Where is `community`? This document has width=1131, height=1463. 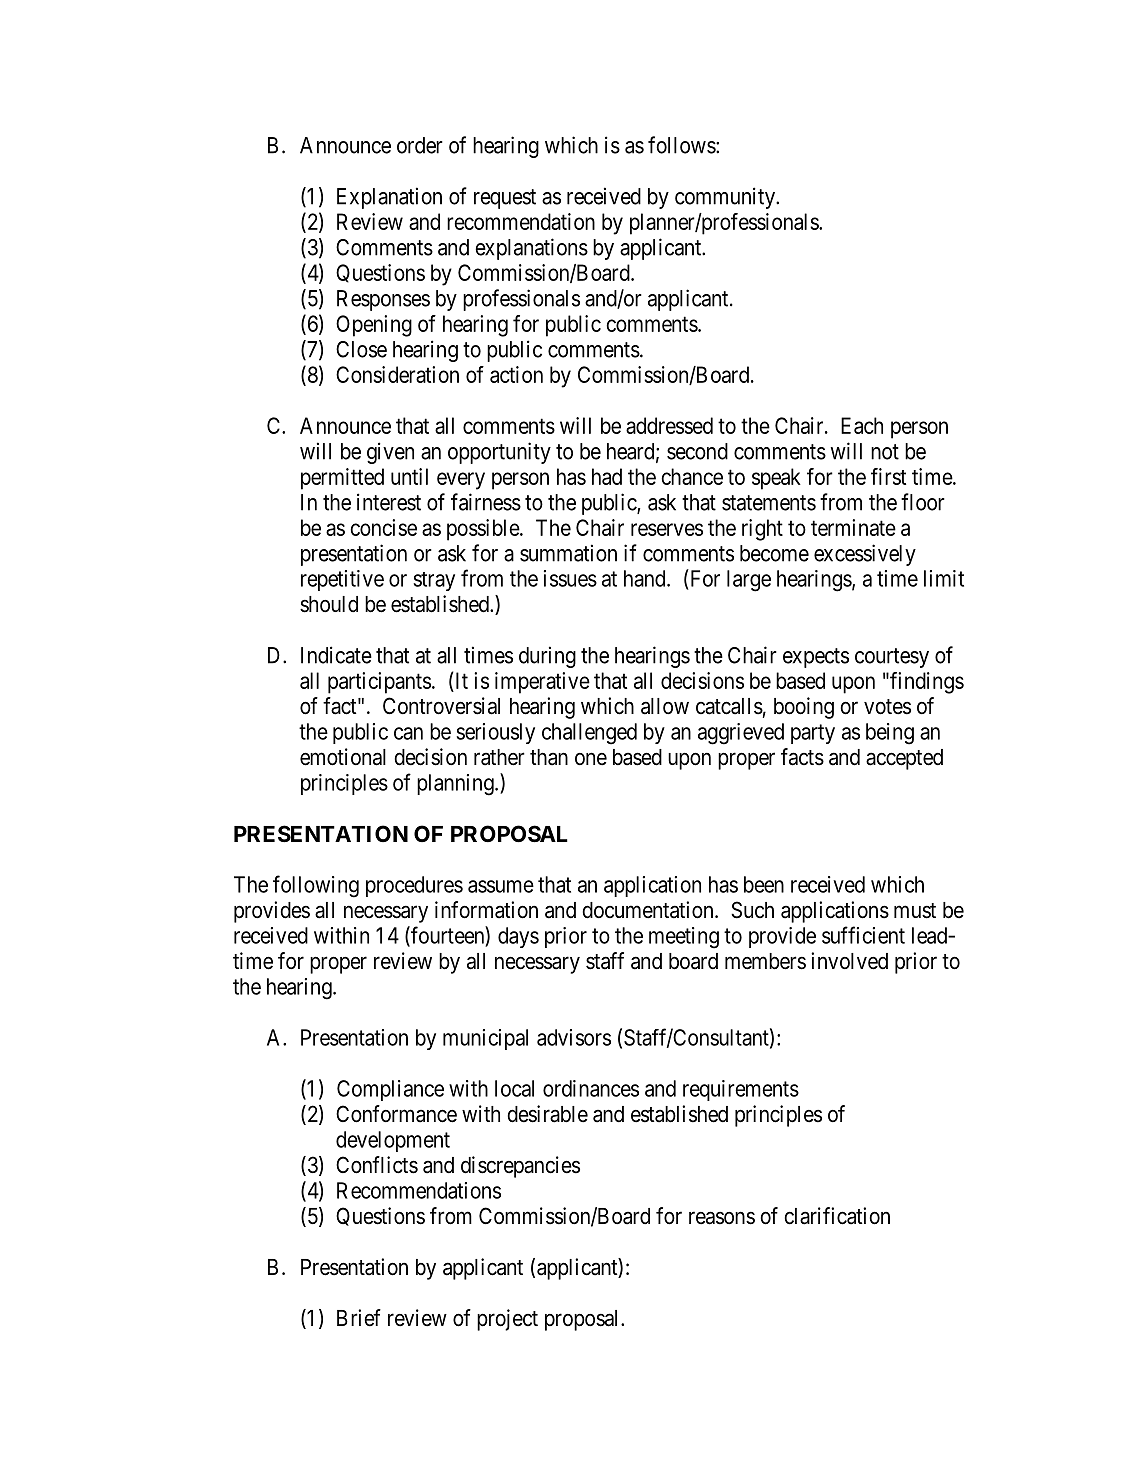 community is located at coordinates (726, 198).
